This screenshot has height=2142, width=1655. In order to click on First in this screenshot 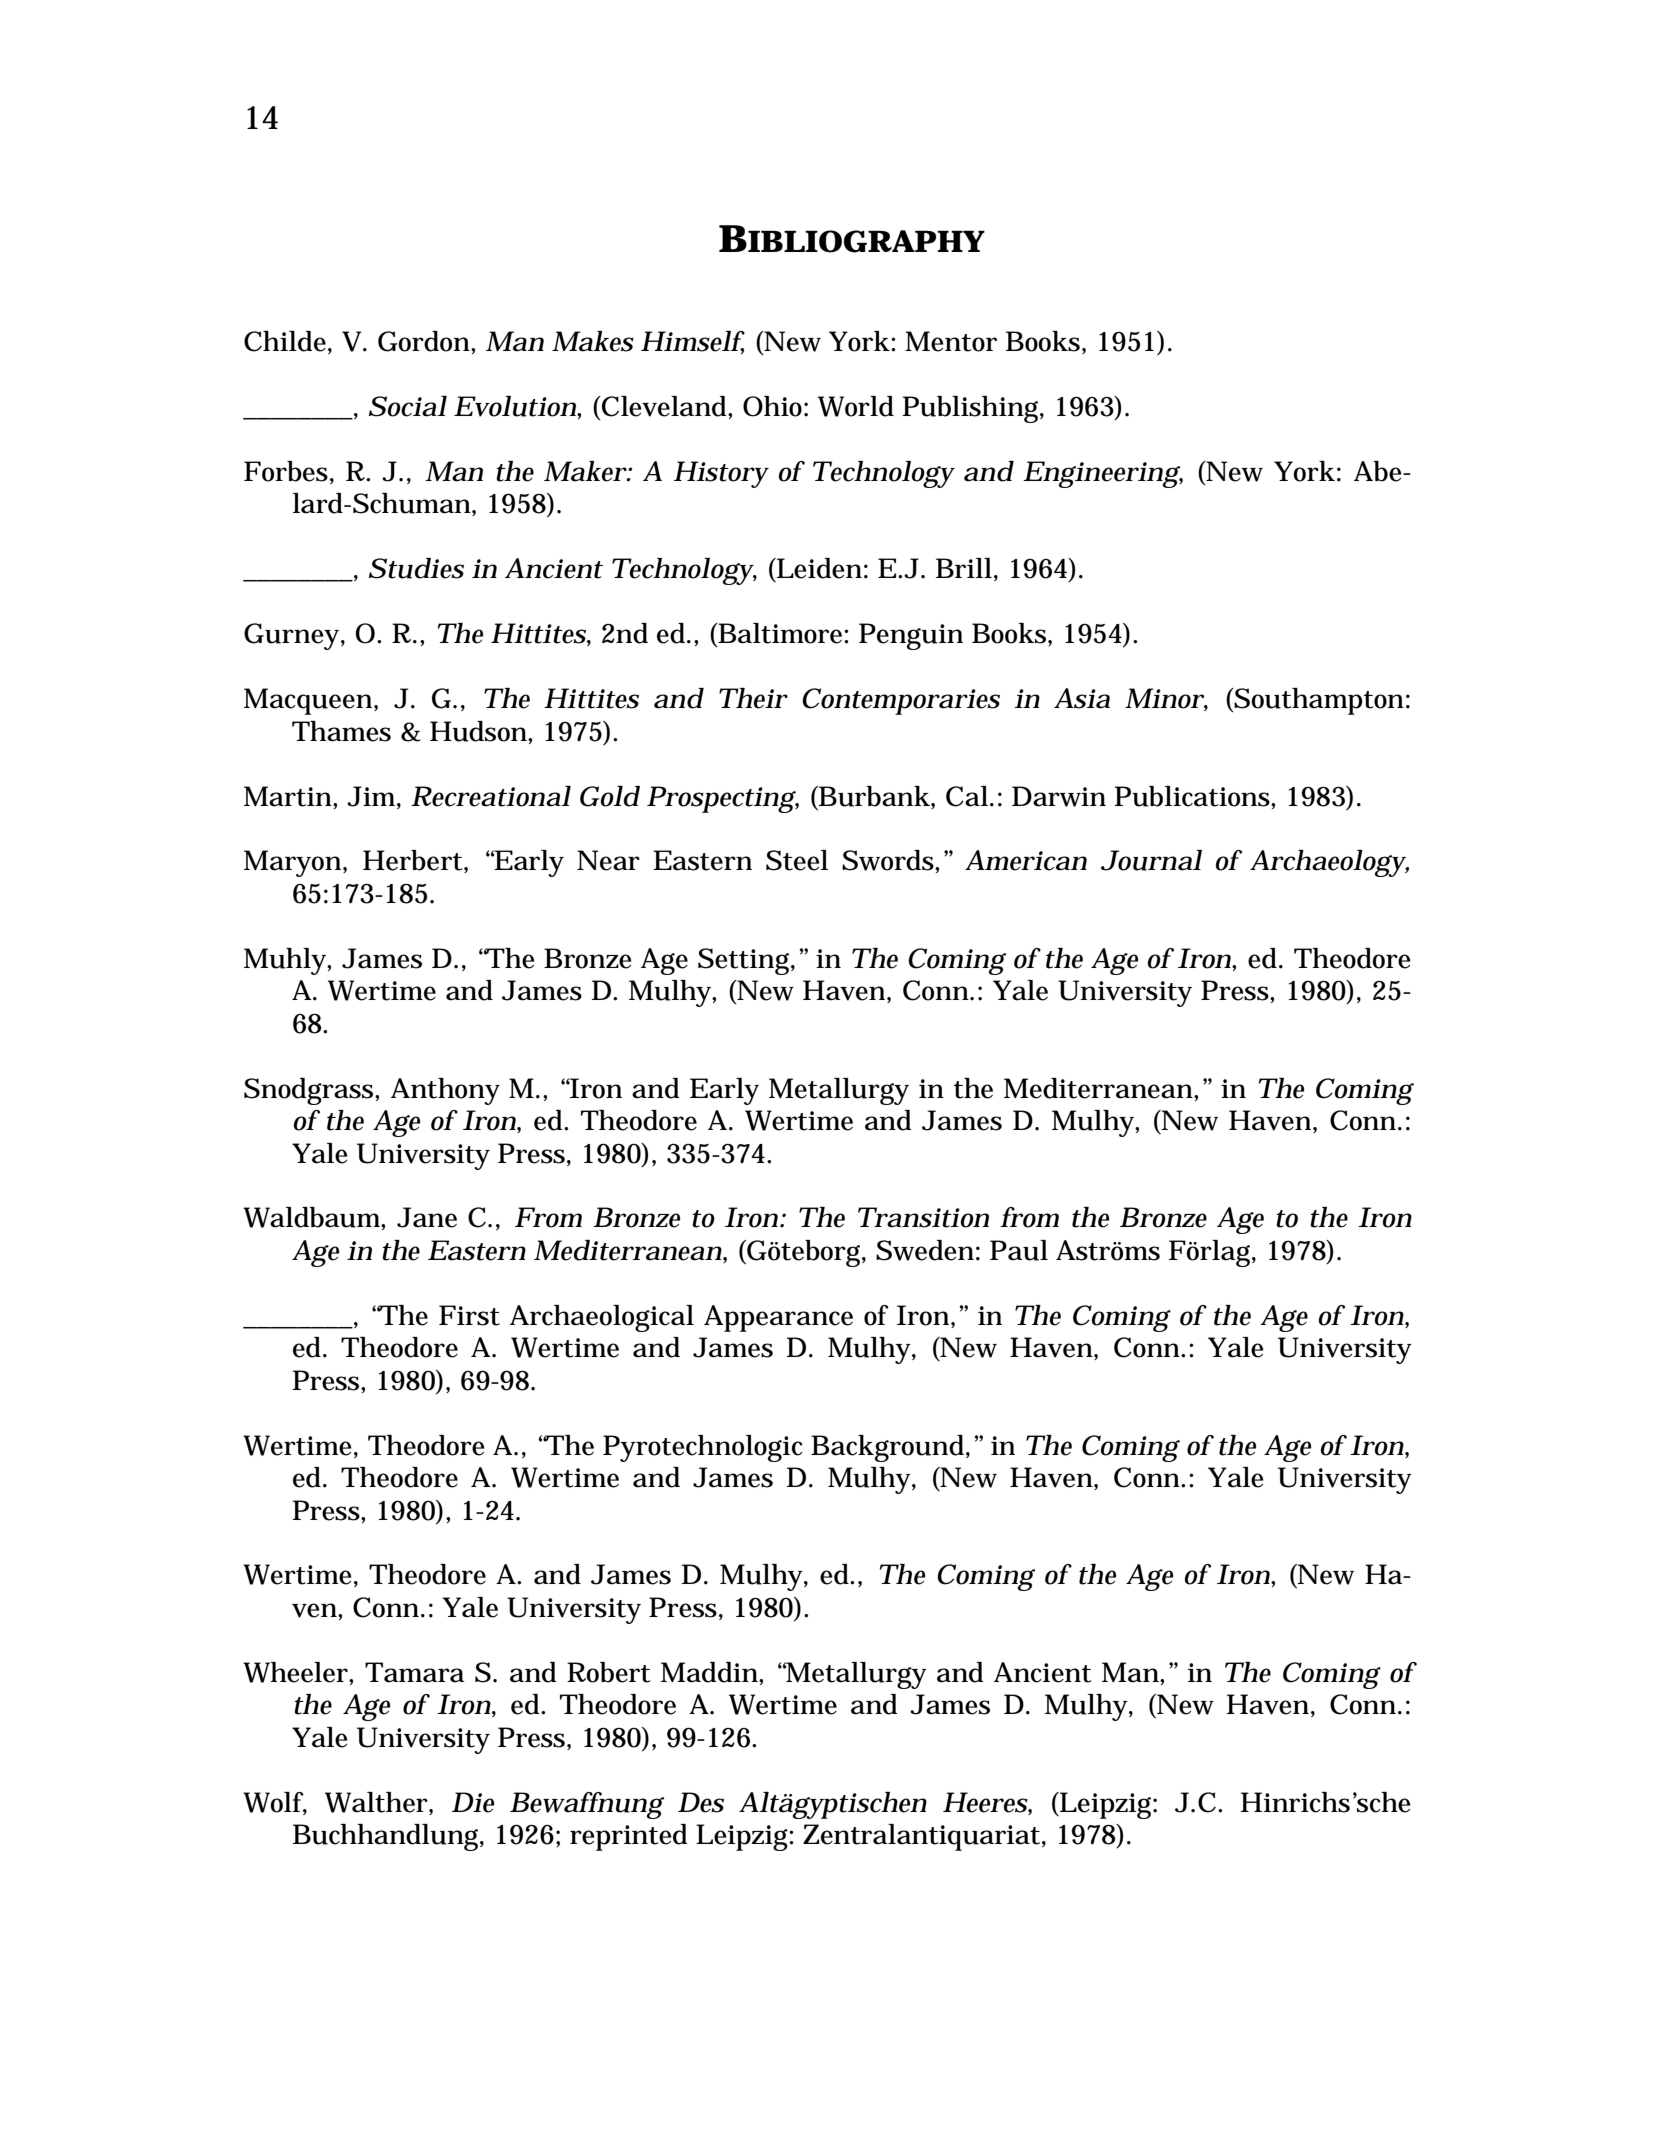, I will do `click(469, 1315)`.
